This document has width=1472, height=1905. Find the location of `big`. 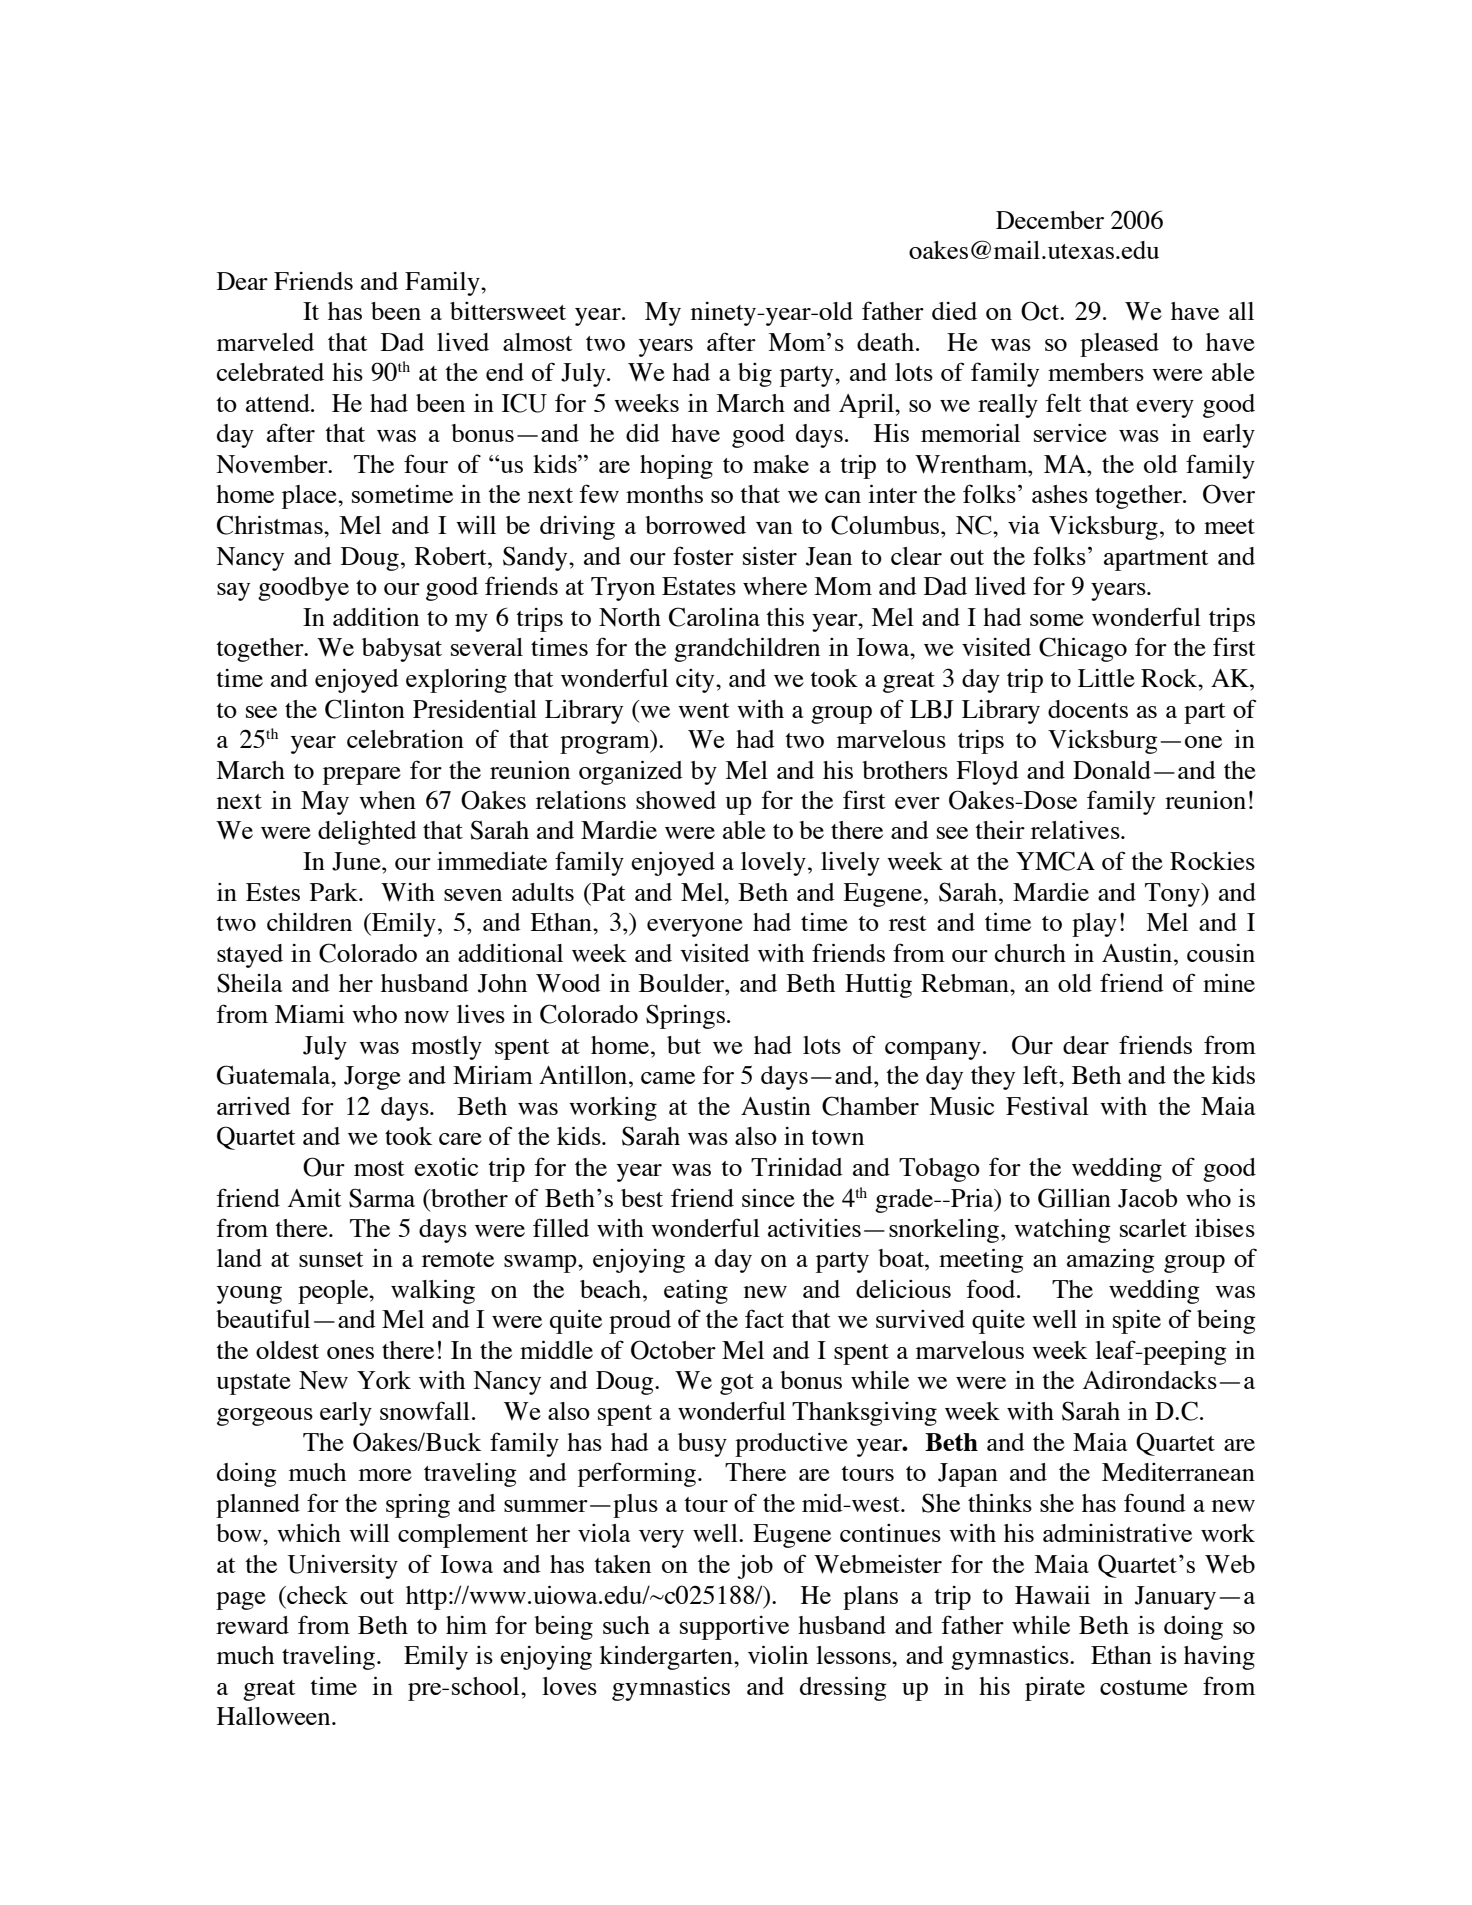

big is located at coordinates (755, 375).
